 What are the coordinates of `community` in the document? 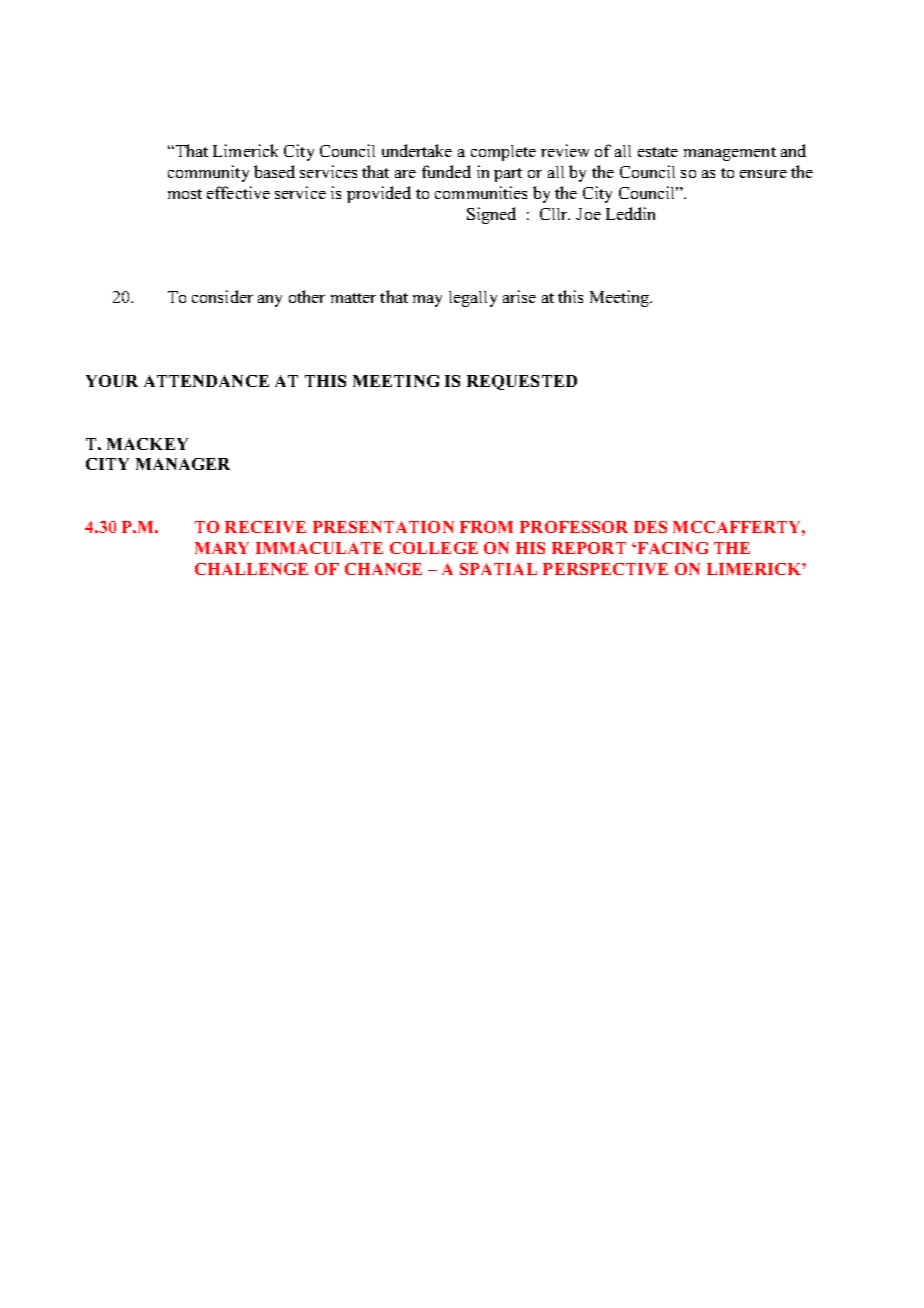 It's located at (208, 173).
